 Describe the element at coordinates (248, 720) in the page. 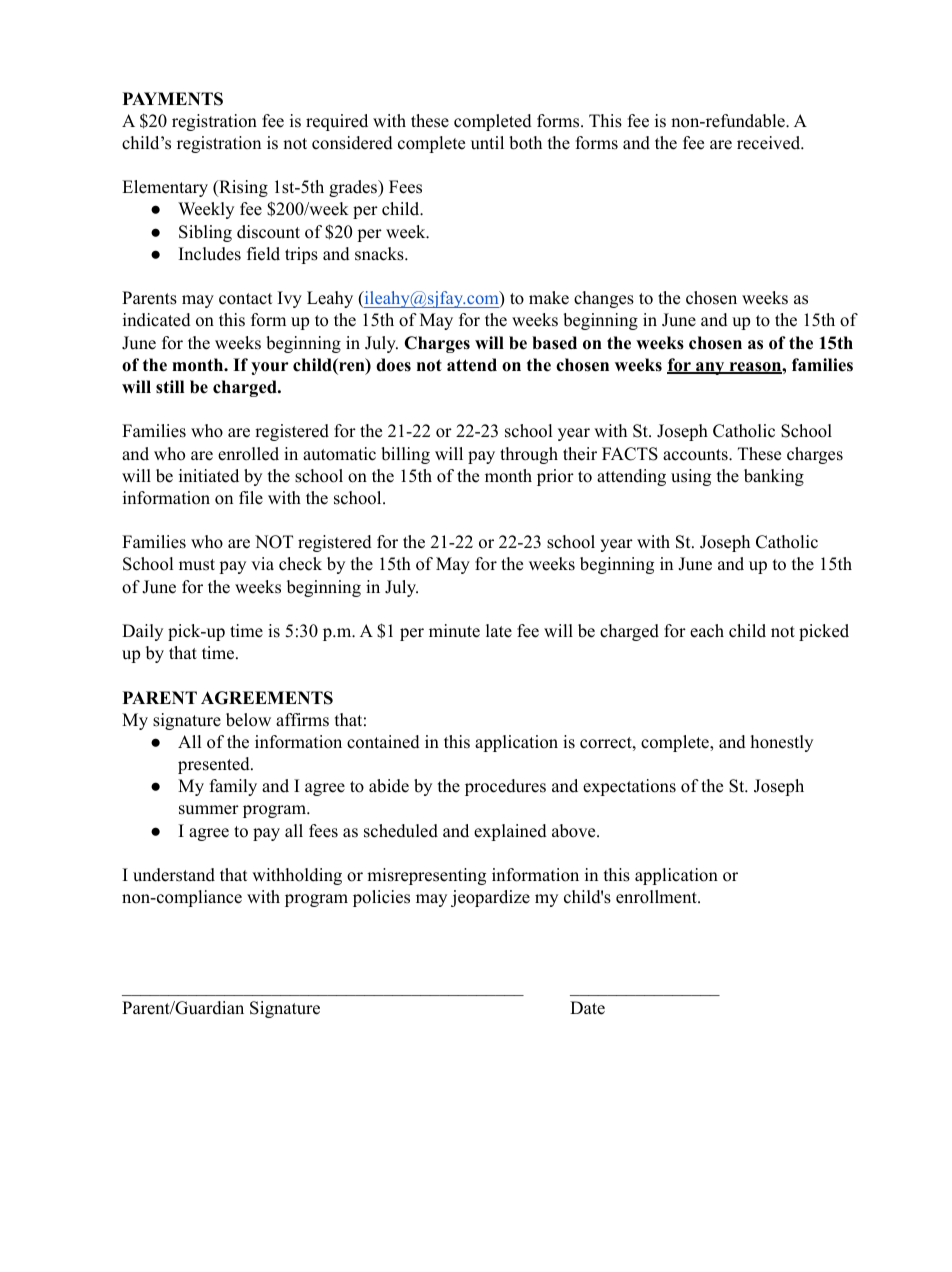

I see `below` at that location.
